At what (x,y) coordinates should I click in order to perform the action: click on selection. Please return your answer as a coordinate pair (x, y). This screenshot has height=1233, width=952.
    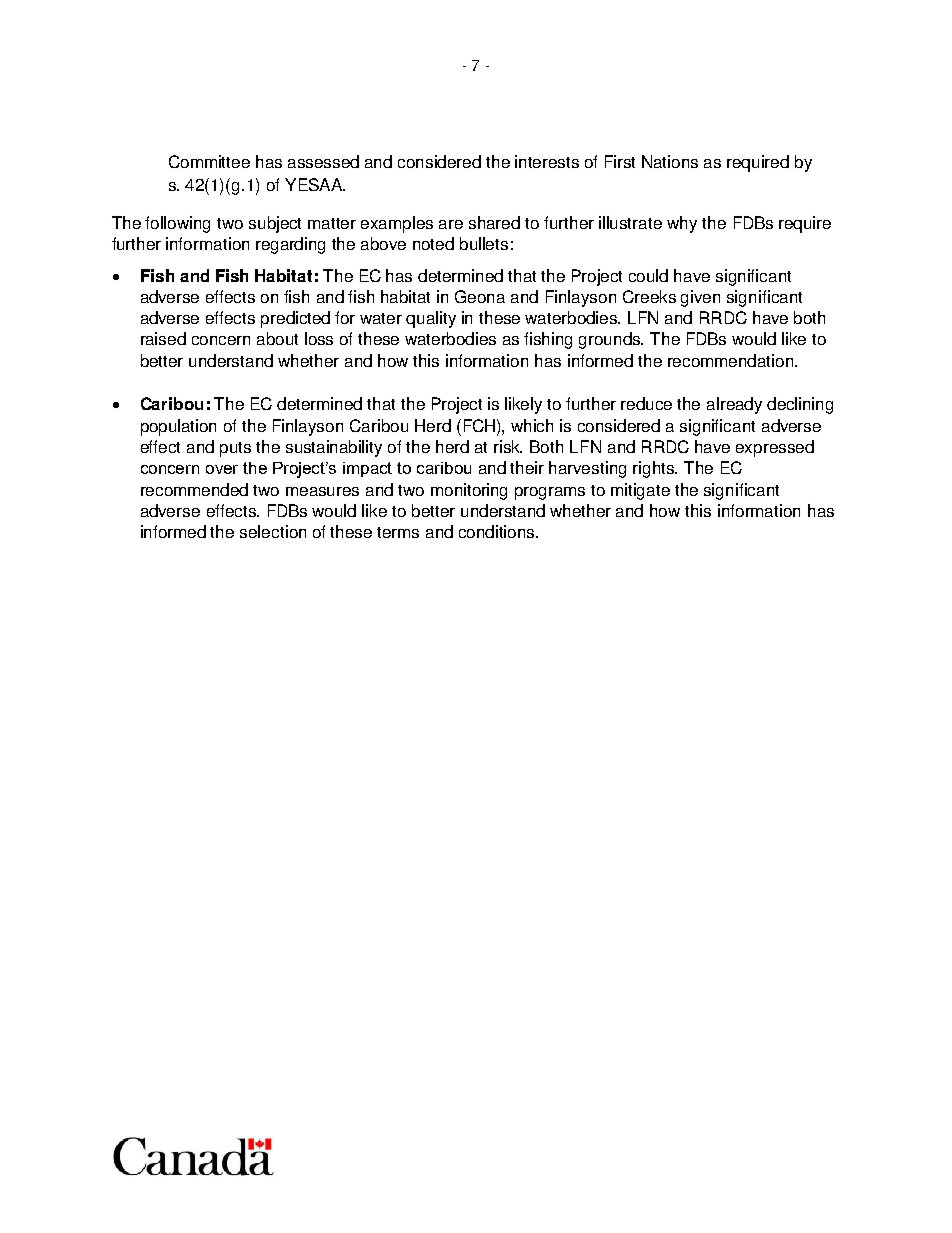
    Looking at the image, I should click on (273, 531).
